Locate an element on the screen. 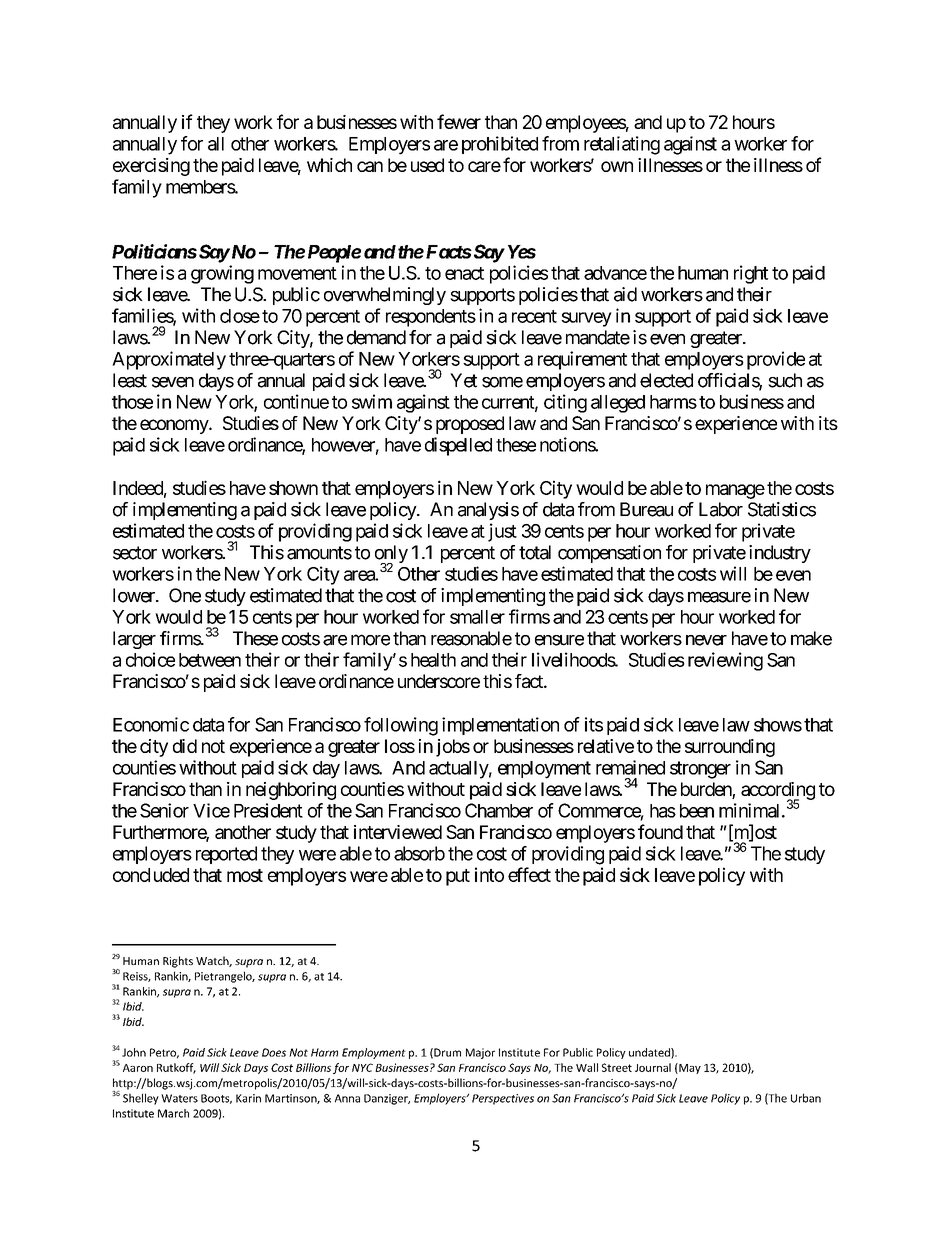 This screenshot has width=952, height=1233. One is located at coordinates (185, 595).
